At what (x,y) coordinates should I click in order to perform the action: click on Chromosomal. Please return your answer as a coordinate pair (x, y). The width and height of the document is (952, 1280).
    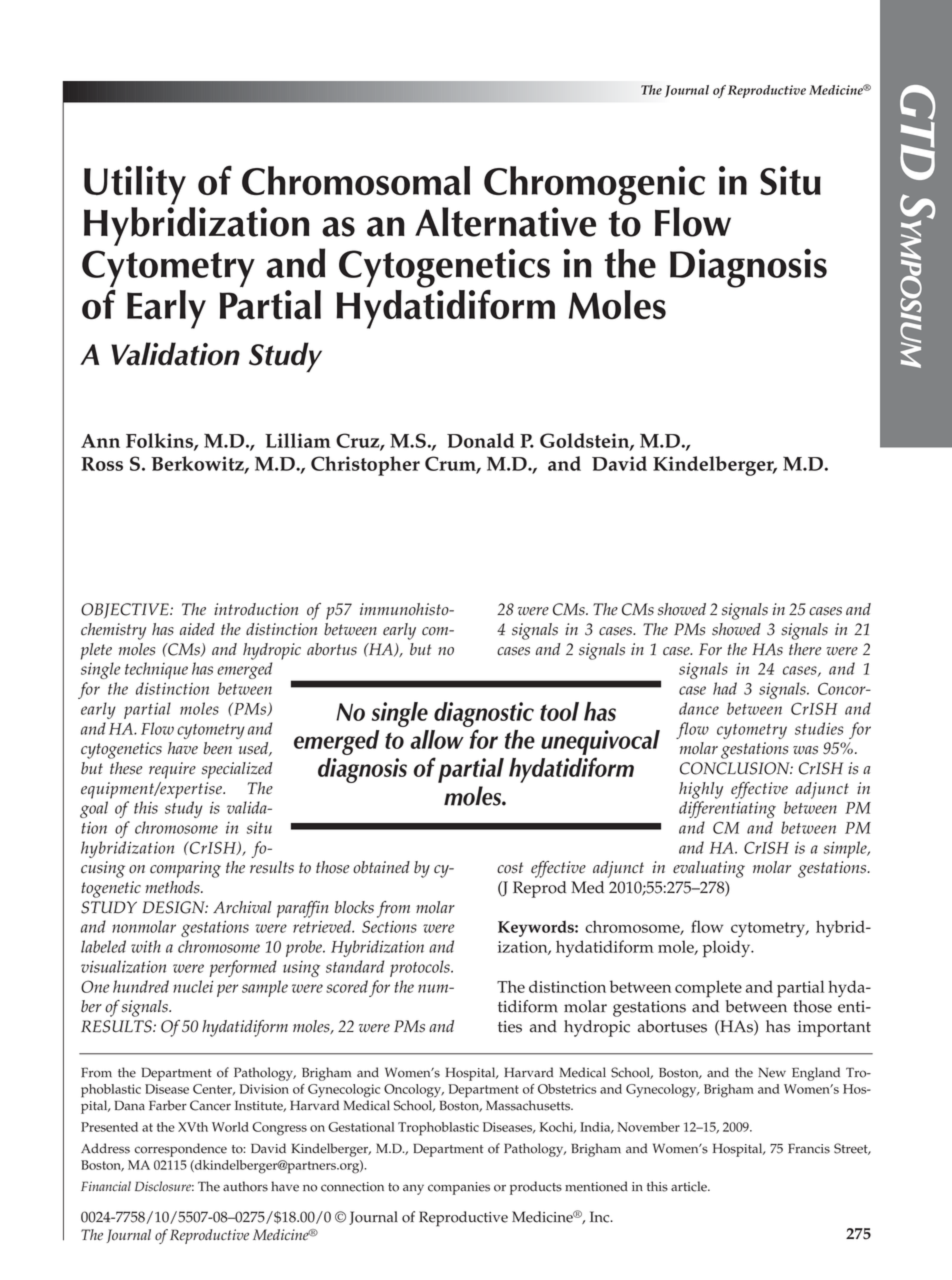
    Looking at the image, I should click on (356, 180).
